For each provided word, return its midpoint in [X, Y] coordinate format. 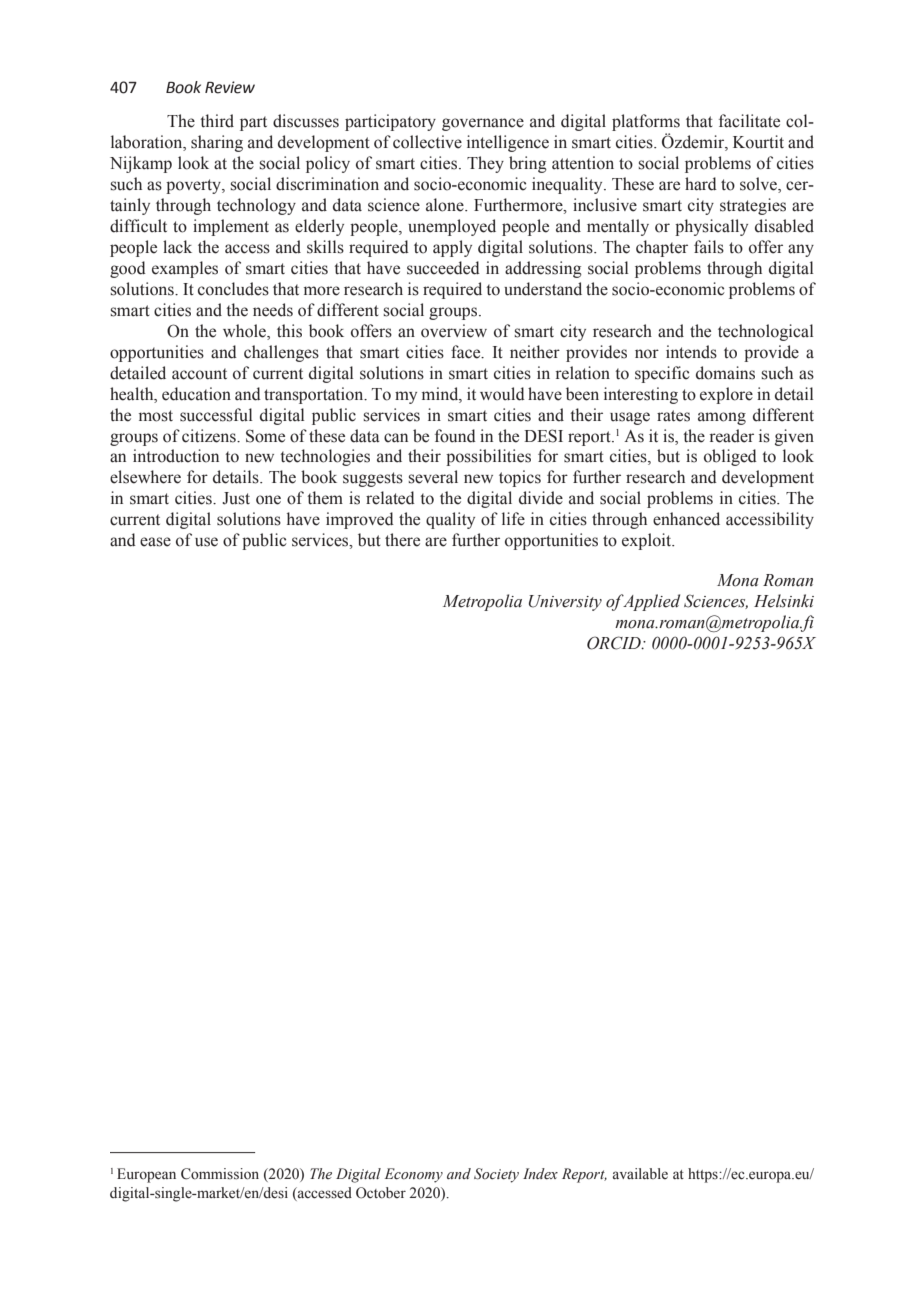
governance [483, 124]
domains [725, 373]
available [640, 1173]
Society [496, 1175]
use [206, 542]
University [565, 603]
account [199, 374]
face [467, 352]
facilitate [749, 121]
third [217, 121]
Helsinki [784, 601]
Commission [220, 1174]
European [146, 1175]
